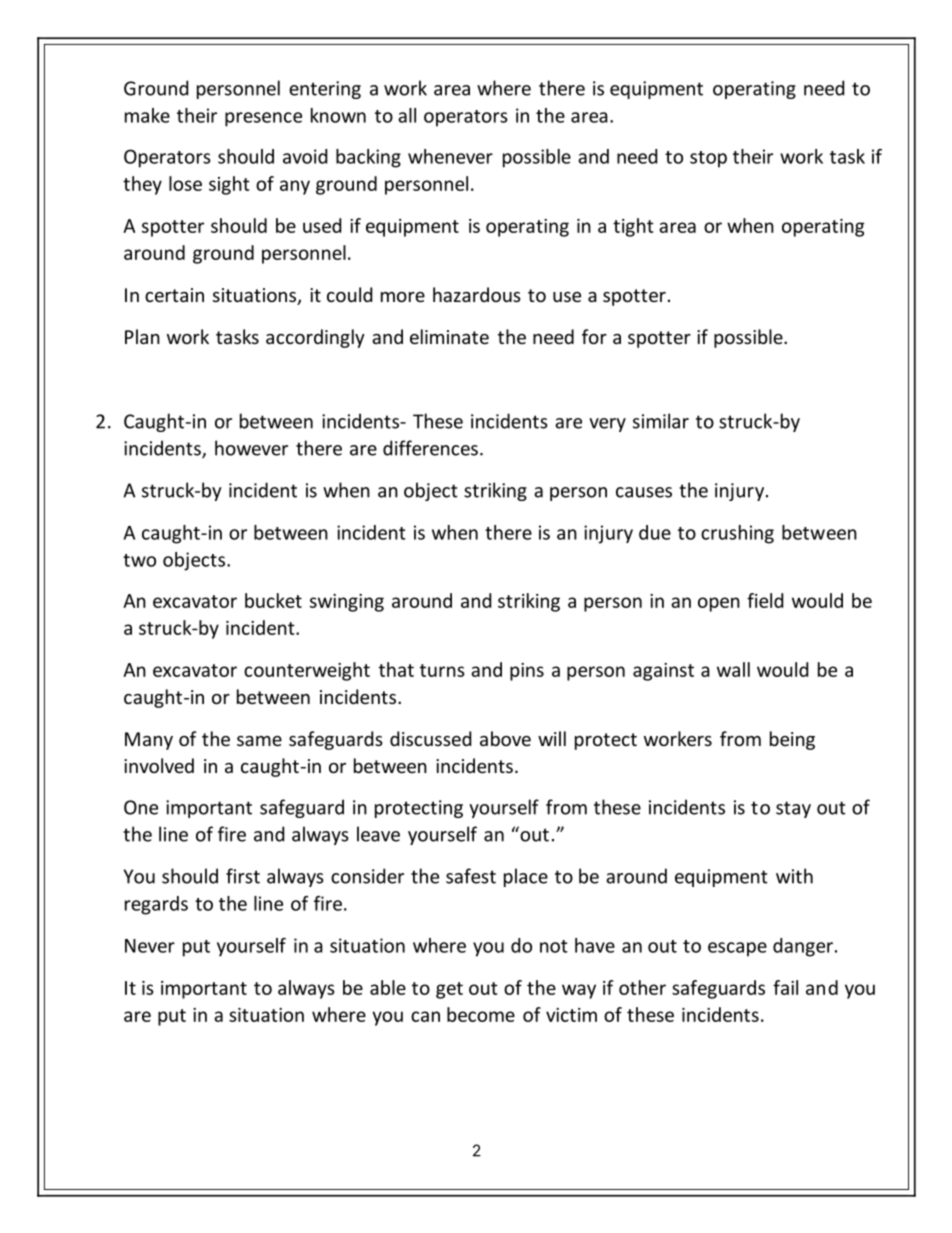 The height and width of the document is (1233, 952). I want to click on crushing, so click(737, 534).
